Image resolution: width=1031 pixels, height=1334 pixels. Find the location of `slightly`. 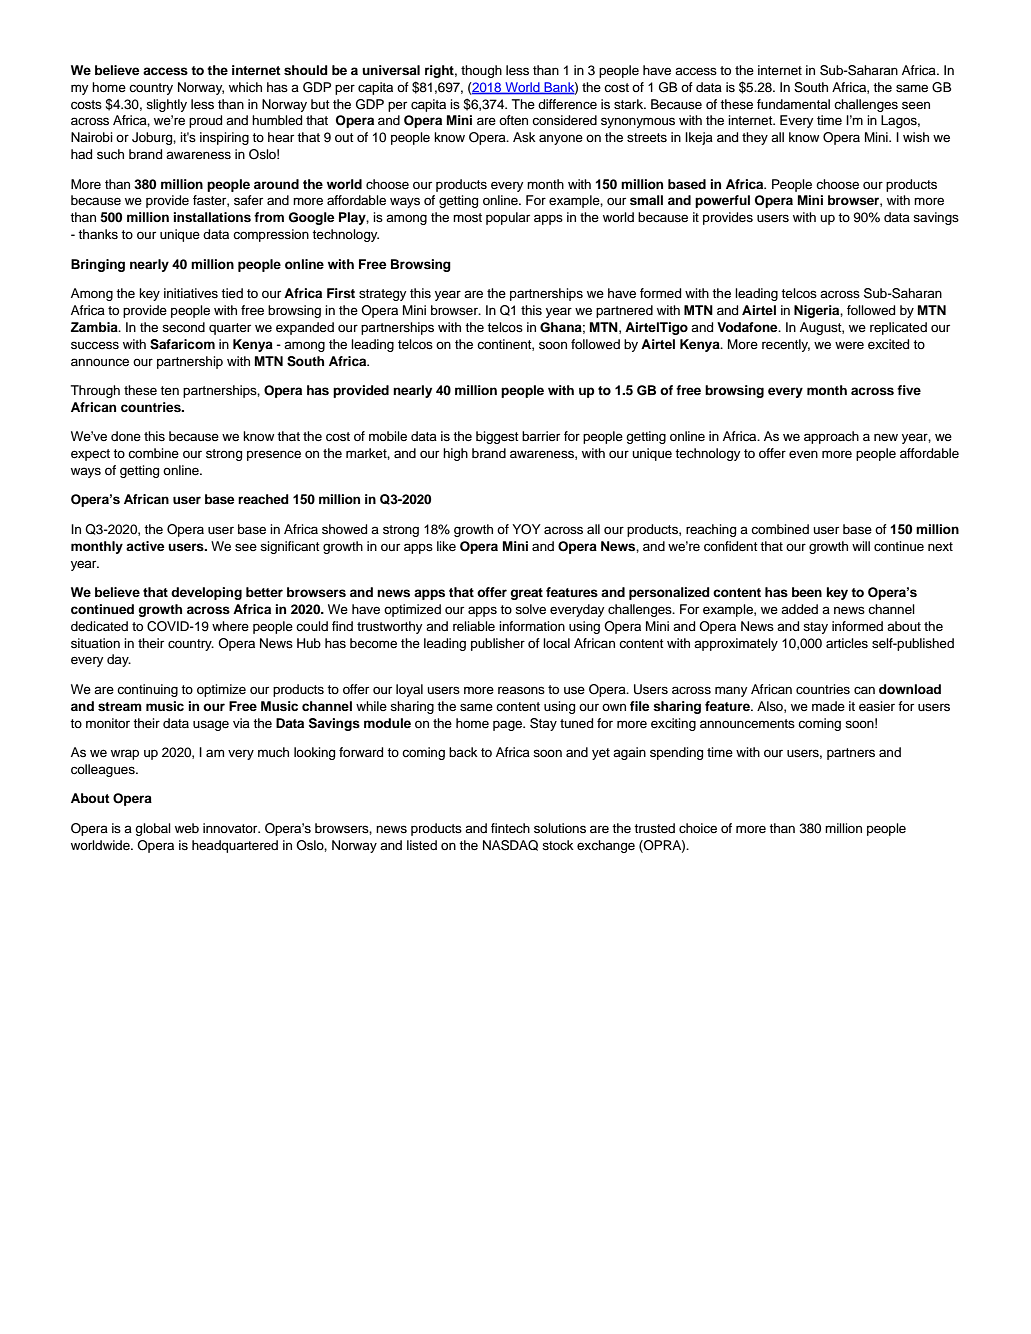

slightly is located at coordinates (166, 105).
